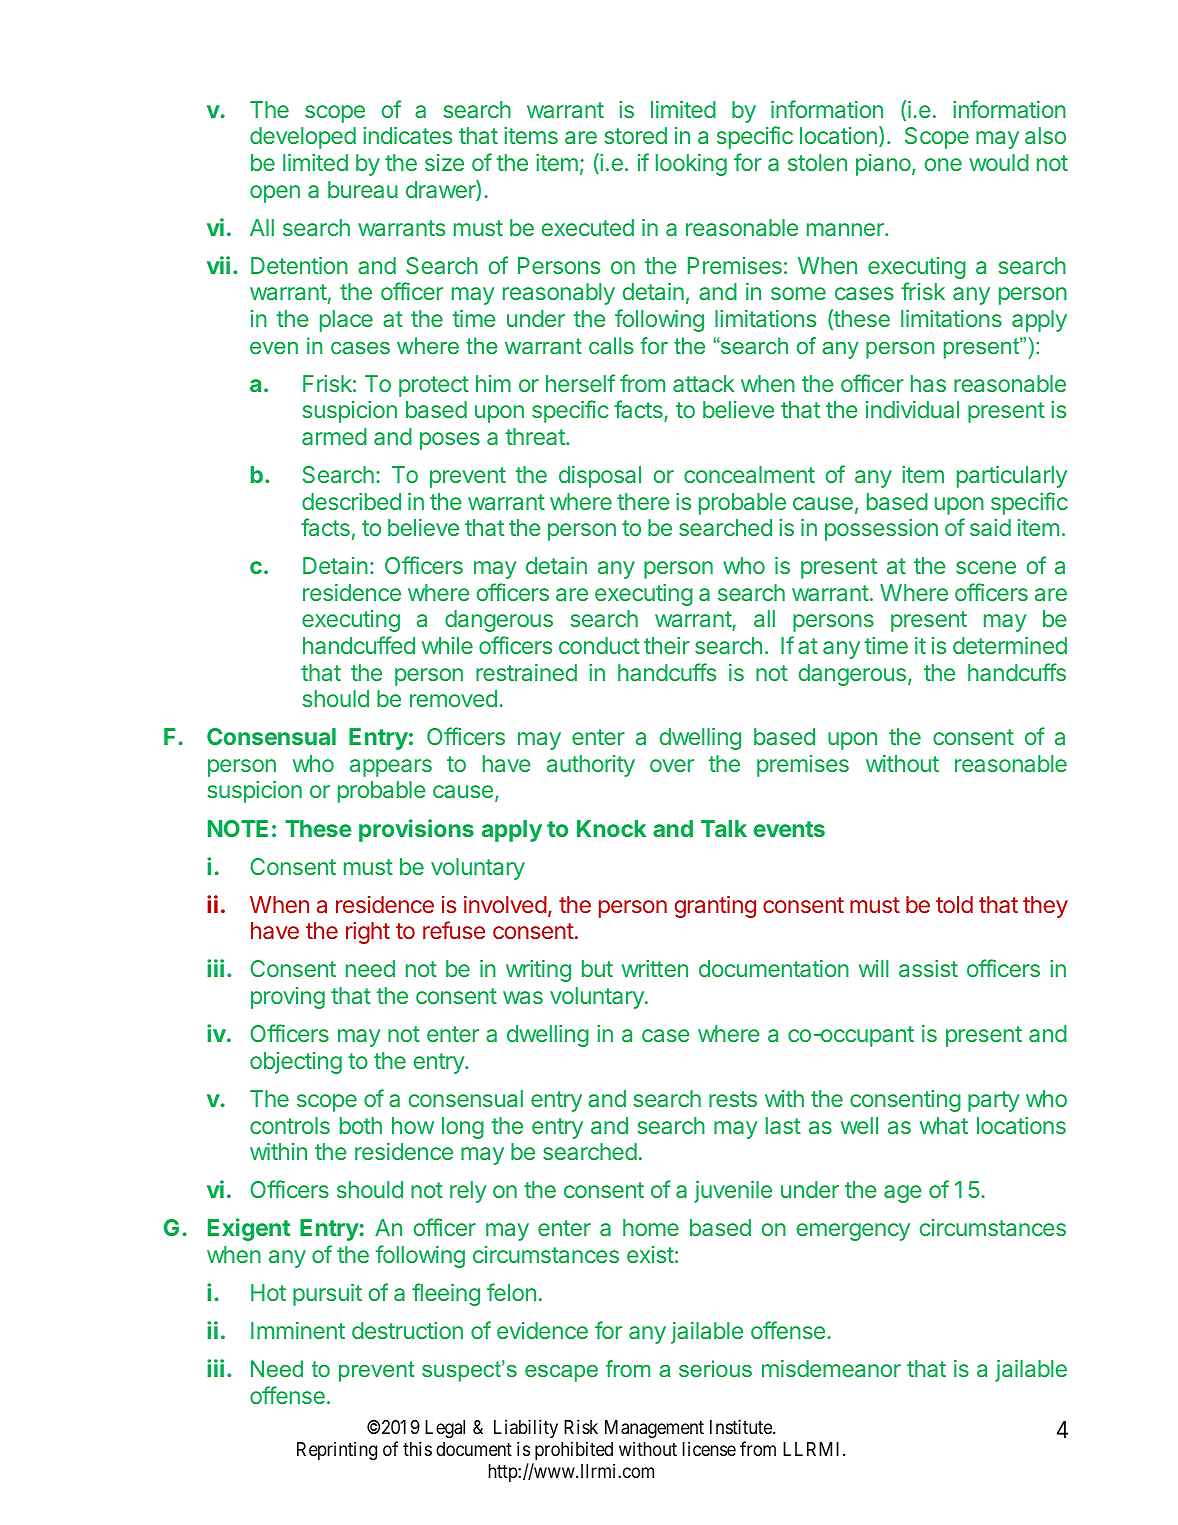 The height and width of the page is (1525, 1178). I want to click on developed, so click(303, 138).
